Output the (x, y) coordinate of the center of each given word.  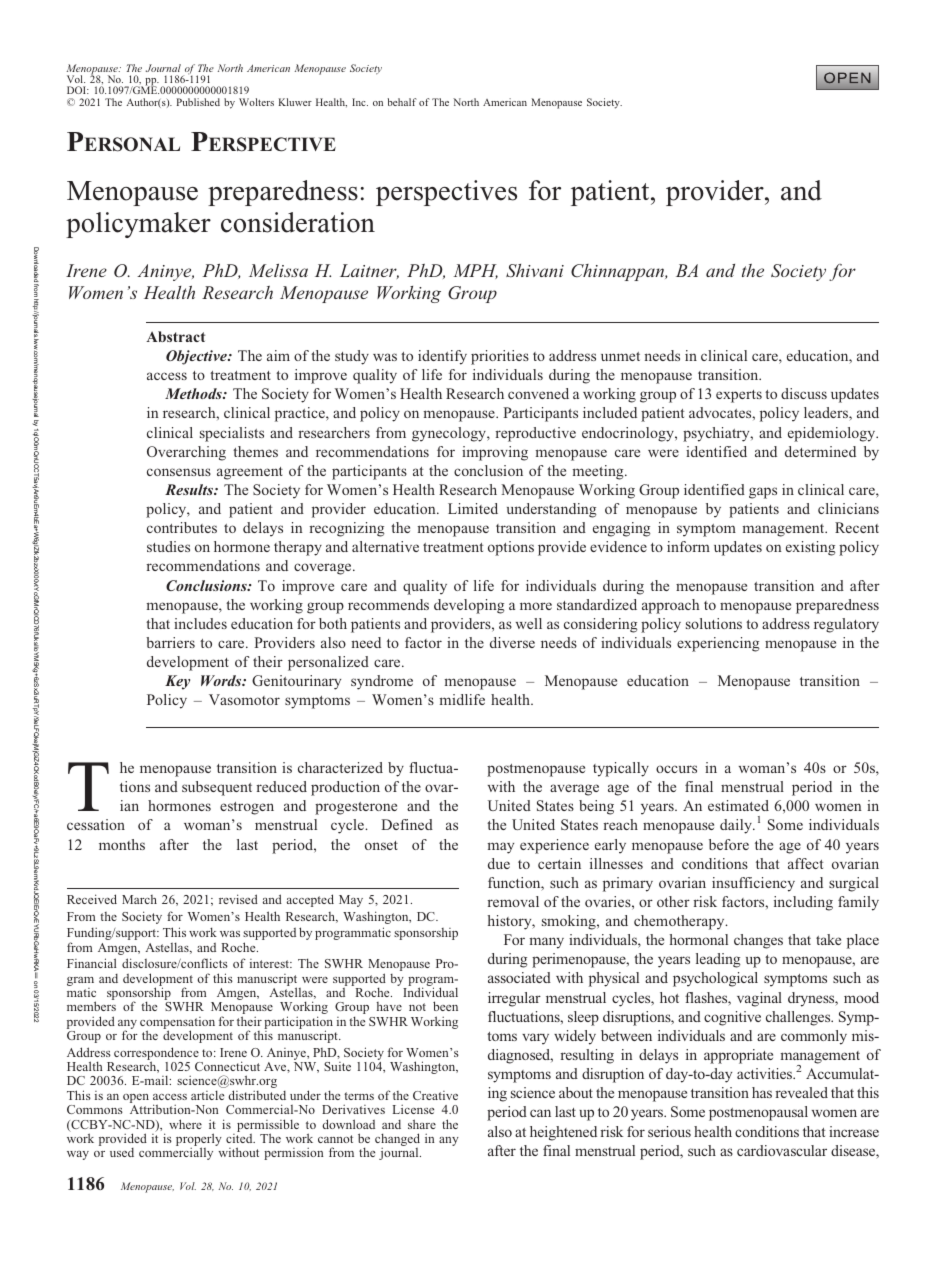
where (185, 1124)
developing (469, 606)
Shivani (535, 270)
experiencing (718, 644)
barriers (170, 642)
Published (198, 102)
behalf (402, 102)
